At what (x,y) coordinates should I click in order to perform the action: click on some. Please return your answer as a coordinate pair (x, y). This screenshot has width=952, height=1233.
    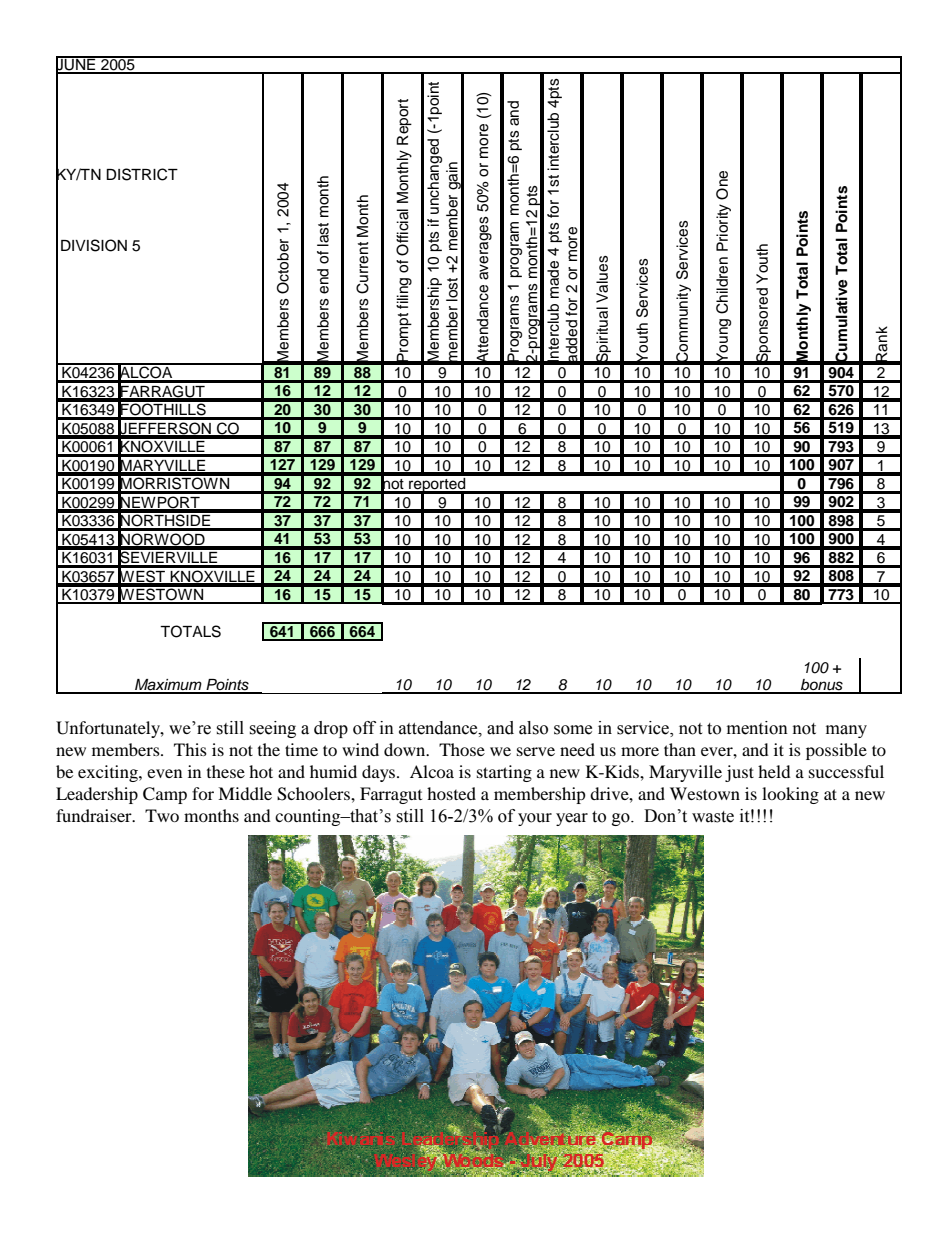
    Looking at the image, I should click on (573, 730).
